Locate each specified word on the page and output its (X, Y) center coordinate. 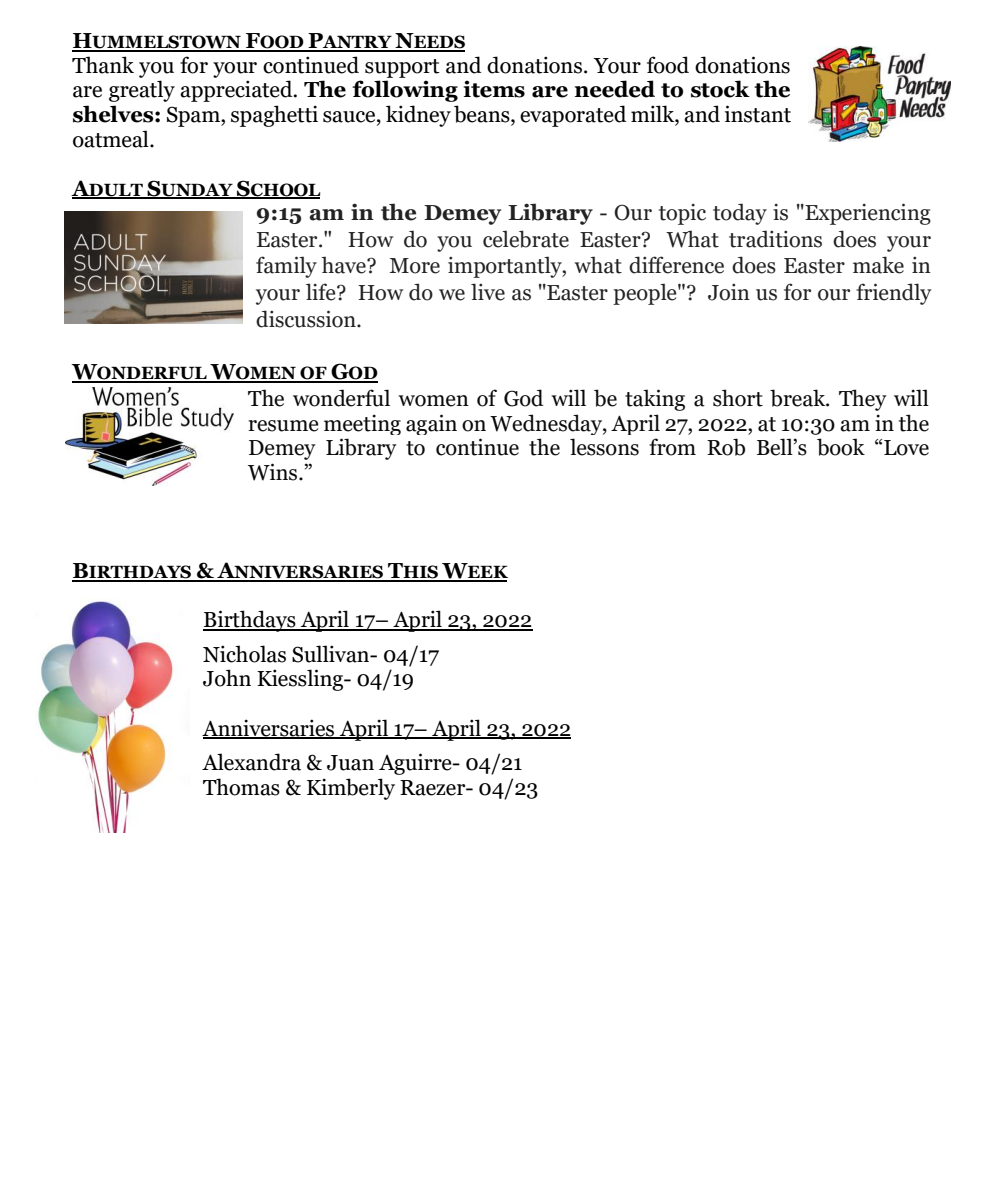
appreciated (237, 91)
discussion (307, 319)
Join (729, 292)
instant (758, 114)
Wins (274, 472)
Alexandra (251, 762)
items (494, 89)
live (488, 292)
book (841, 447)
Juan (350, 763)
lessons (604, 447)
